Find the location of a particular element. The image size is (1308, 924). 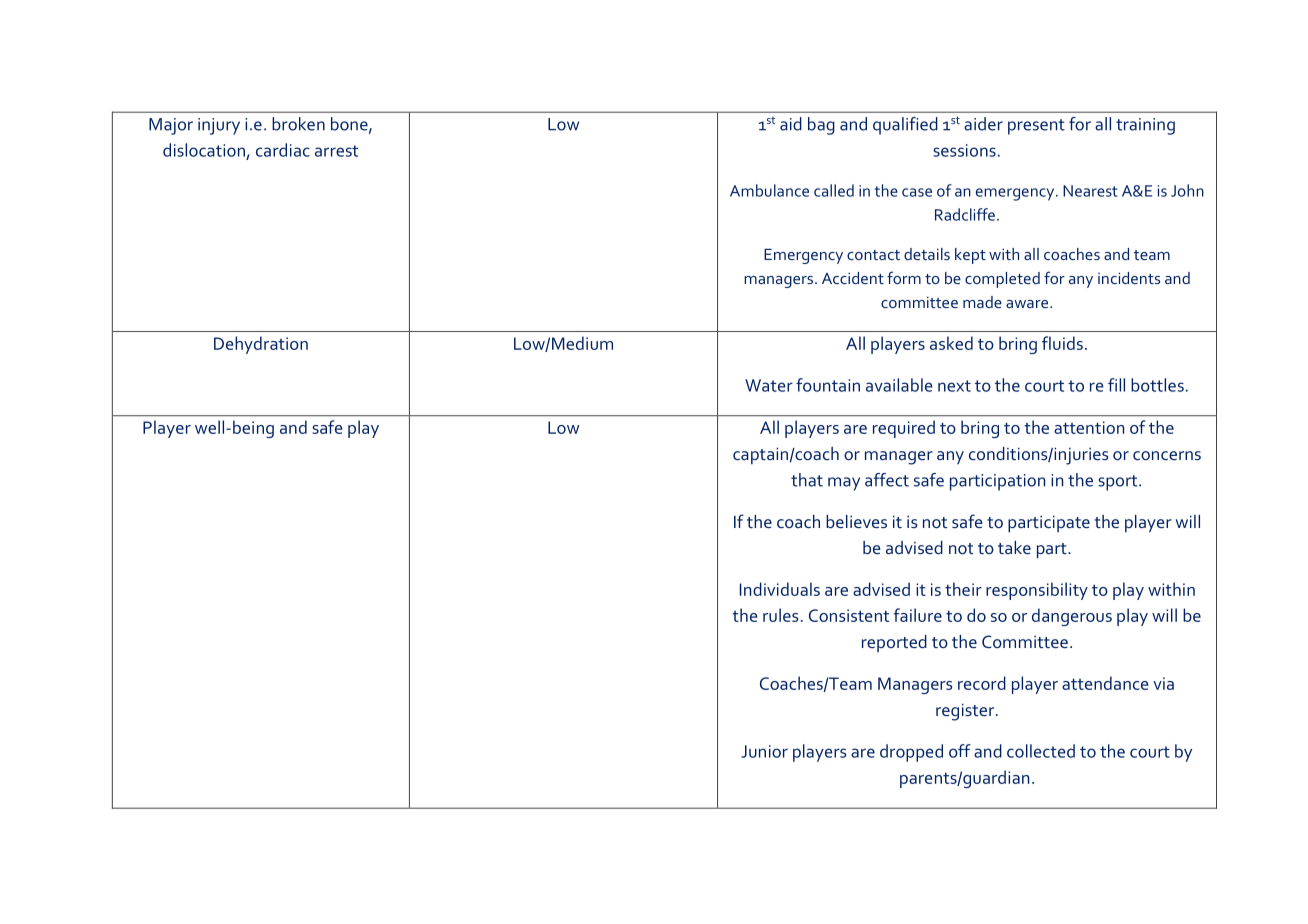

sport is located at coordinates (1119, 483).
